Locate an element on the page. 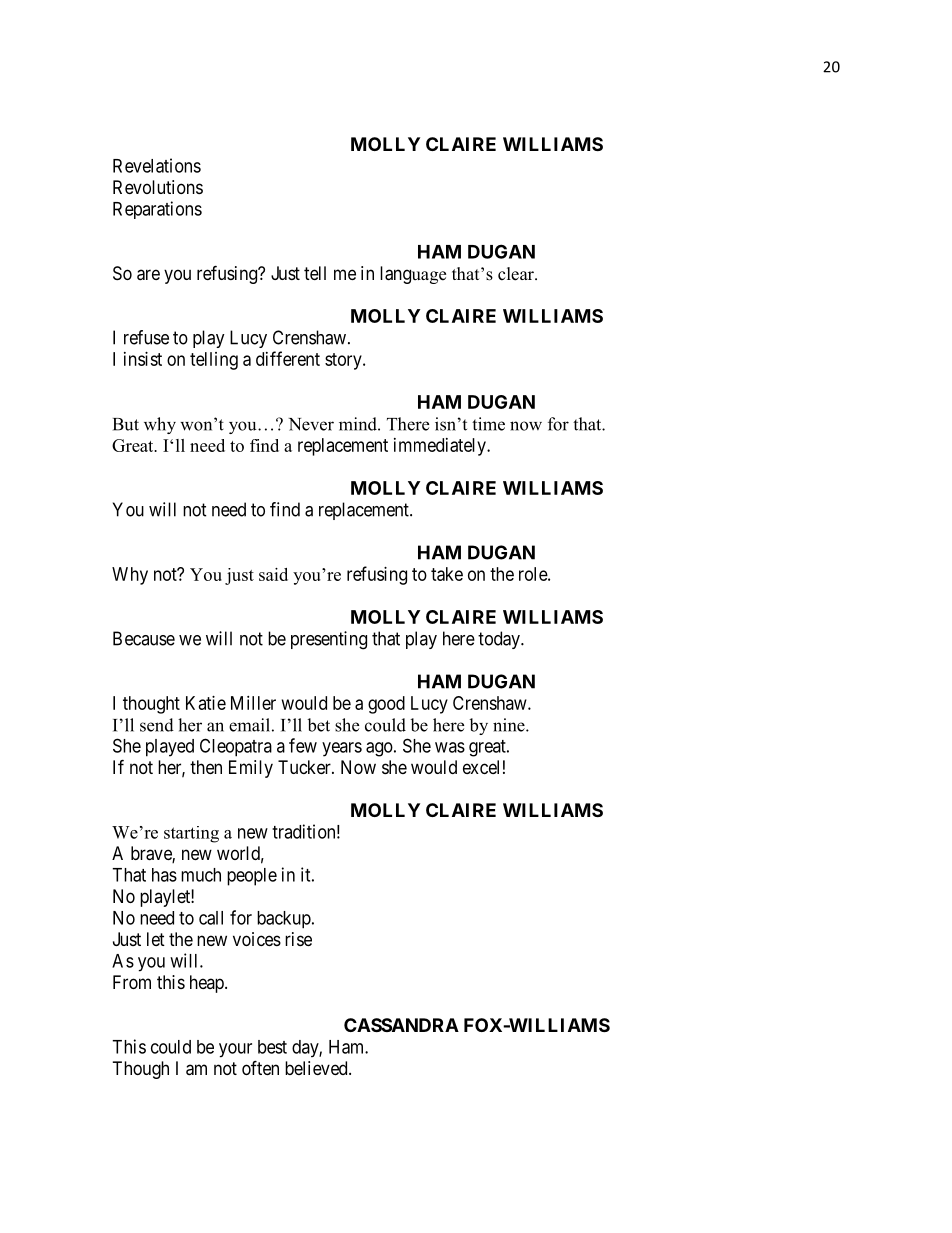 This image has height=1233, width=952. excel is located at coordinates (481, 767).
